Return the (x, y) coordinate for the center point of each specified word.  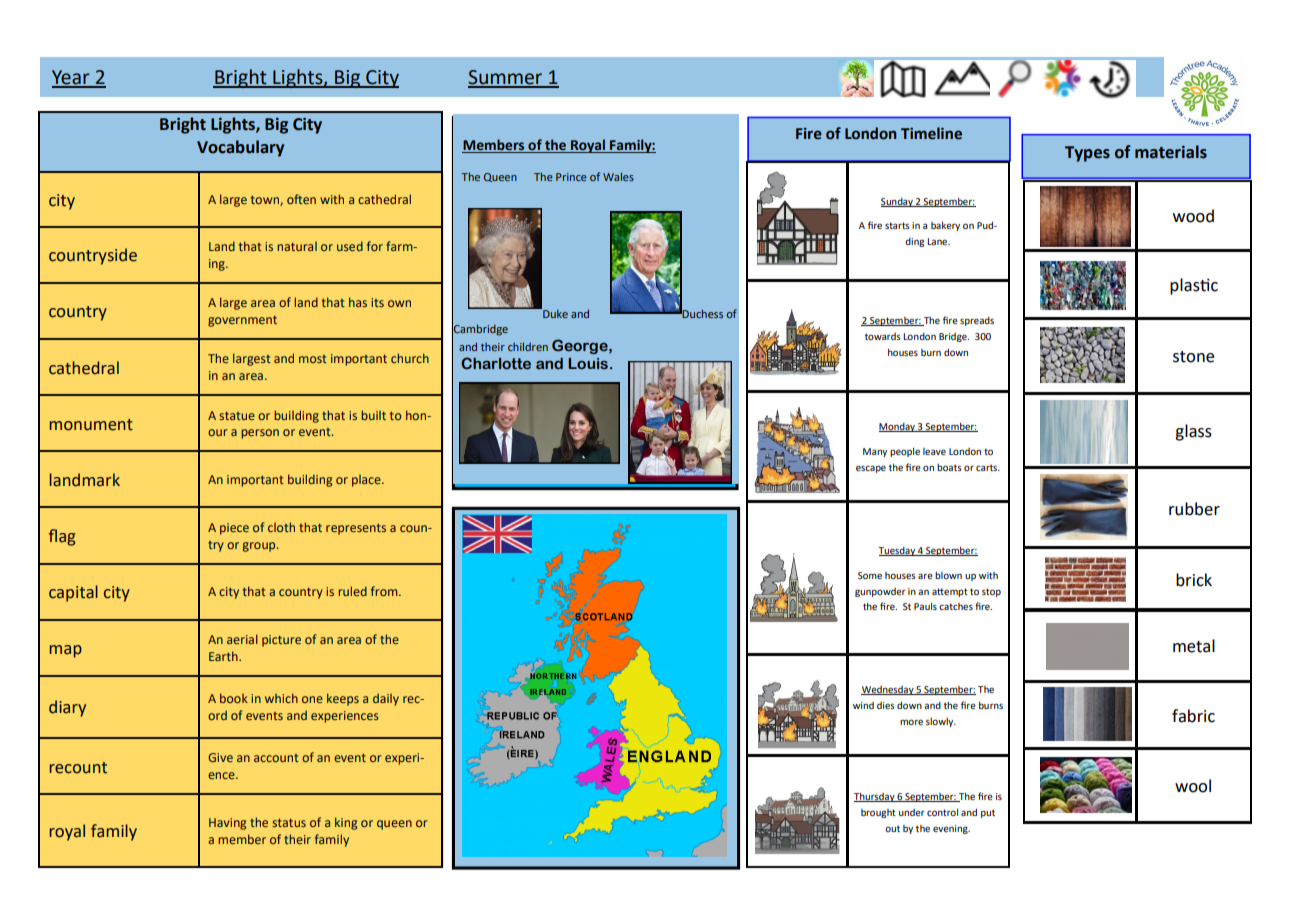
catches (956, 606)
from (385, 591)
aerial (242, 639)
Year (72, 78)
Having (227, 824)
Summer (506, 78)
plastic (1194, 286)
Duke (554, 312)
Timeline (931, 133)
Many (875, 452)
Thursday (875, 797)
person (260, 434)
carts (988, 467)
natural (297, 246)
